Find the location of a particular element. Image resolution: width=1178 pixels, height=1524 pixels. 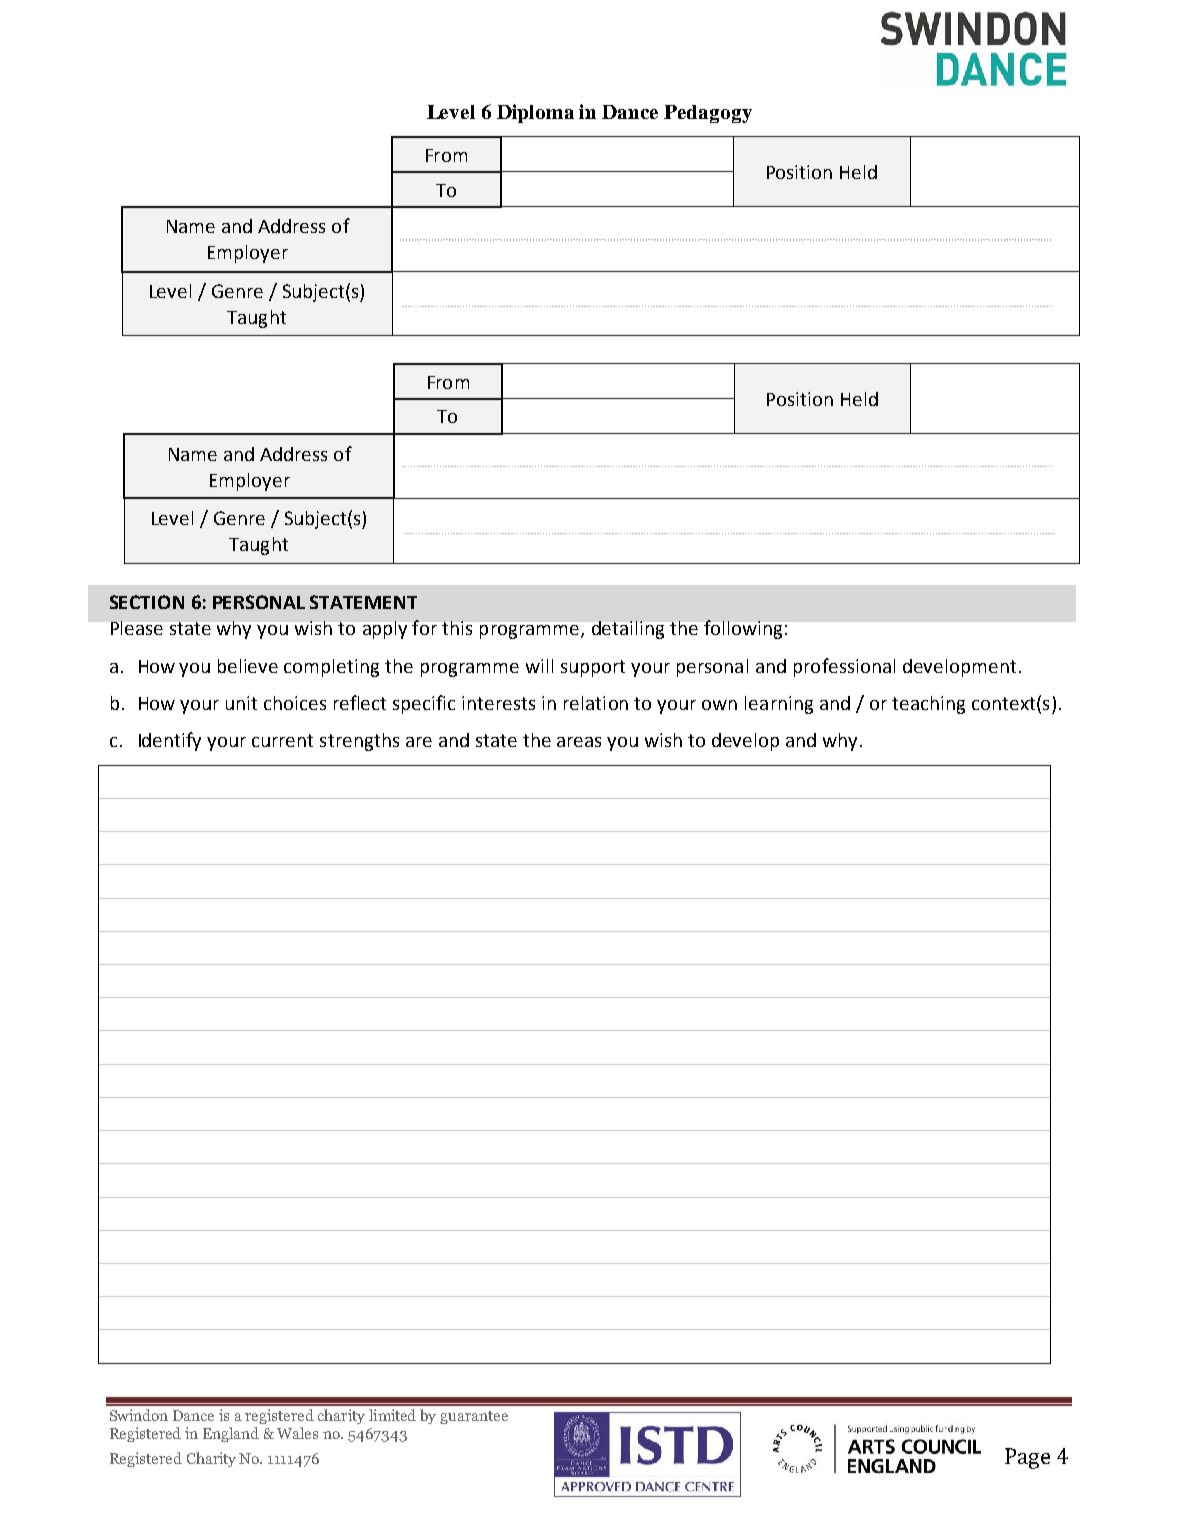

teaching is located at coordinates (928, 705).
